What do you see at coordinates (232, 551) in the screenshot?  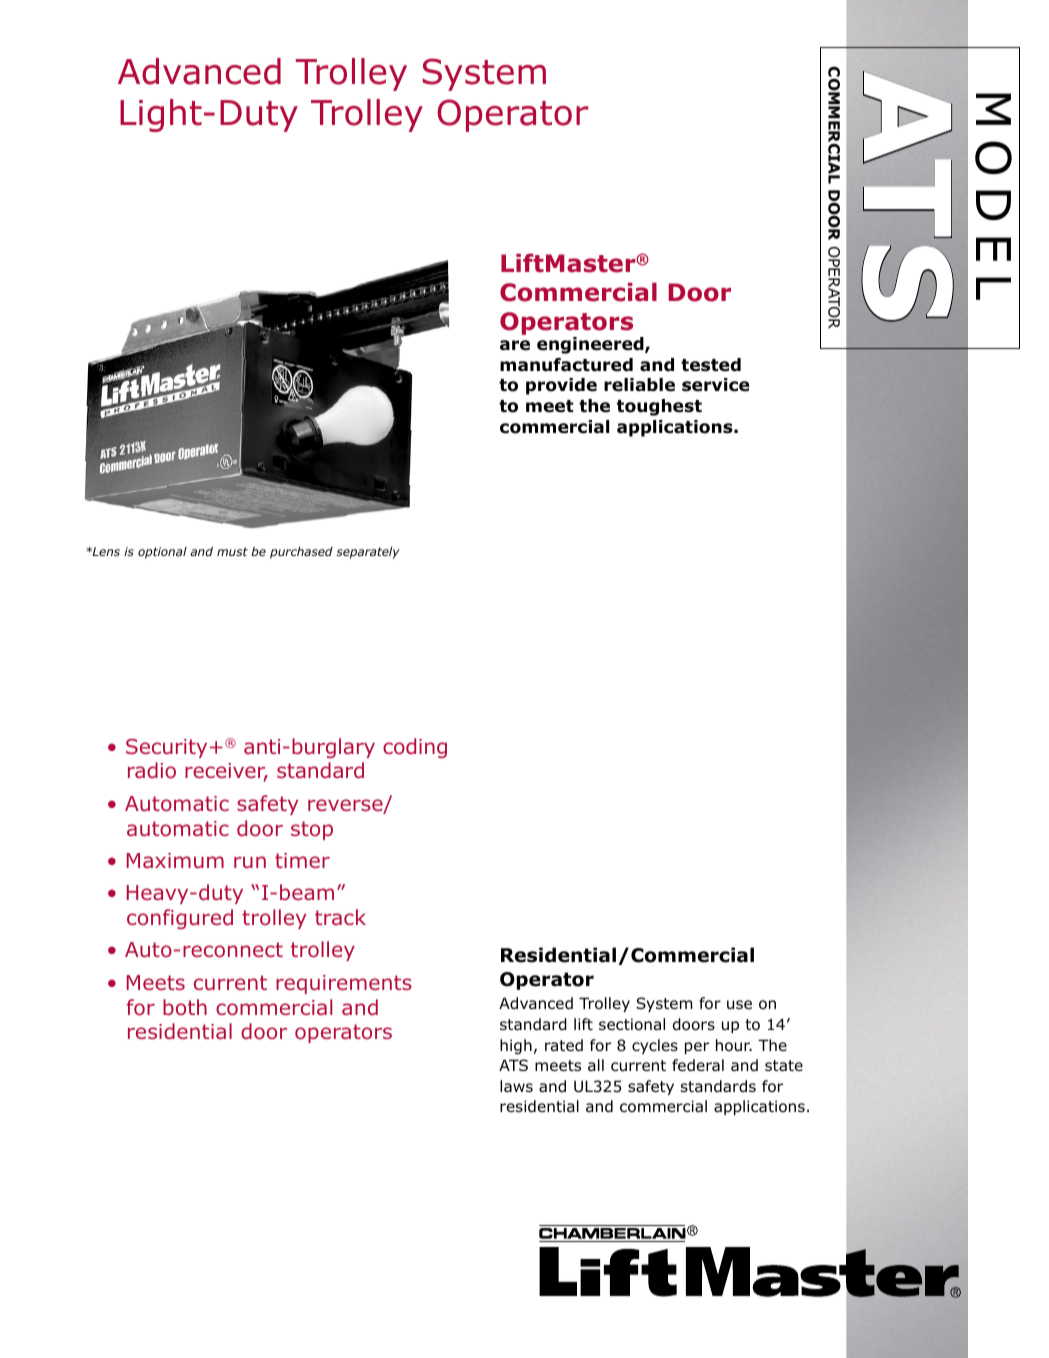 I see `must` at bounding box center [232, 551].
